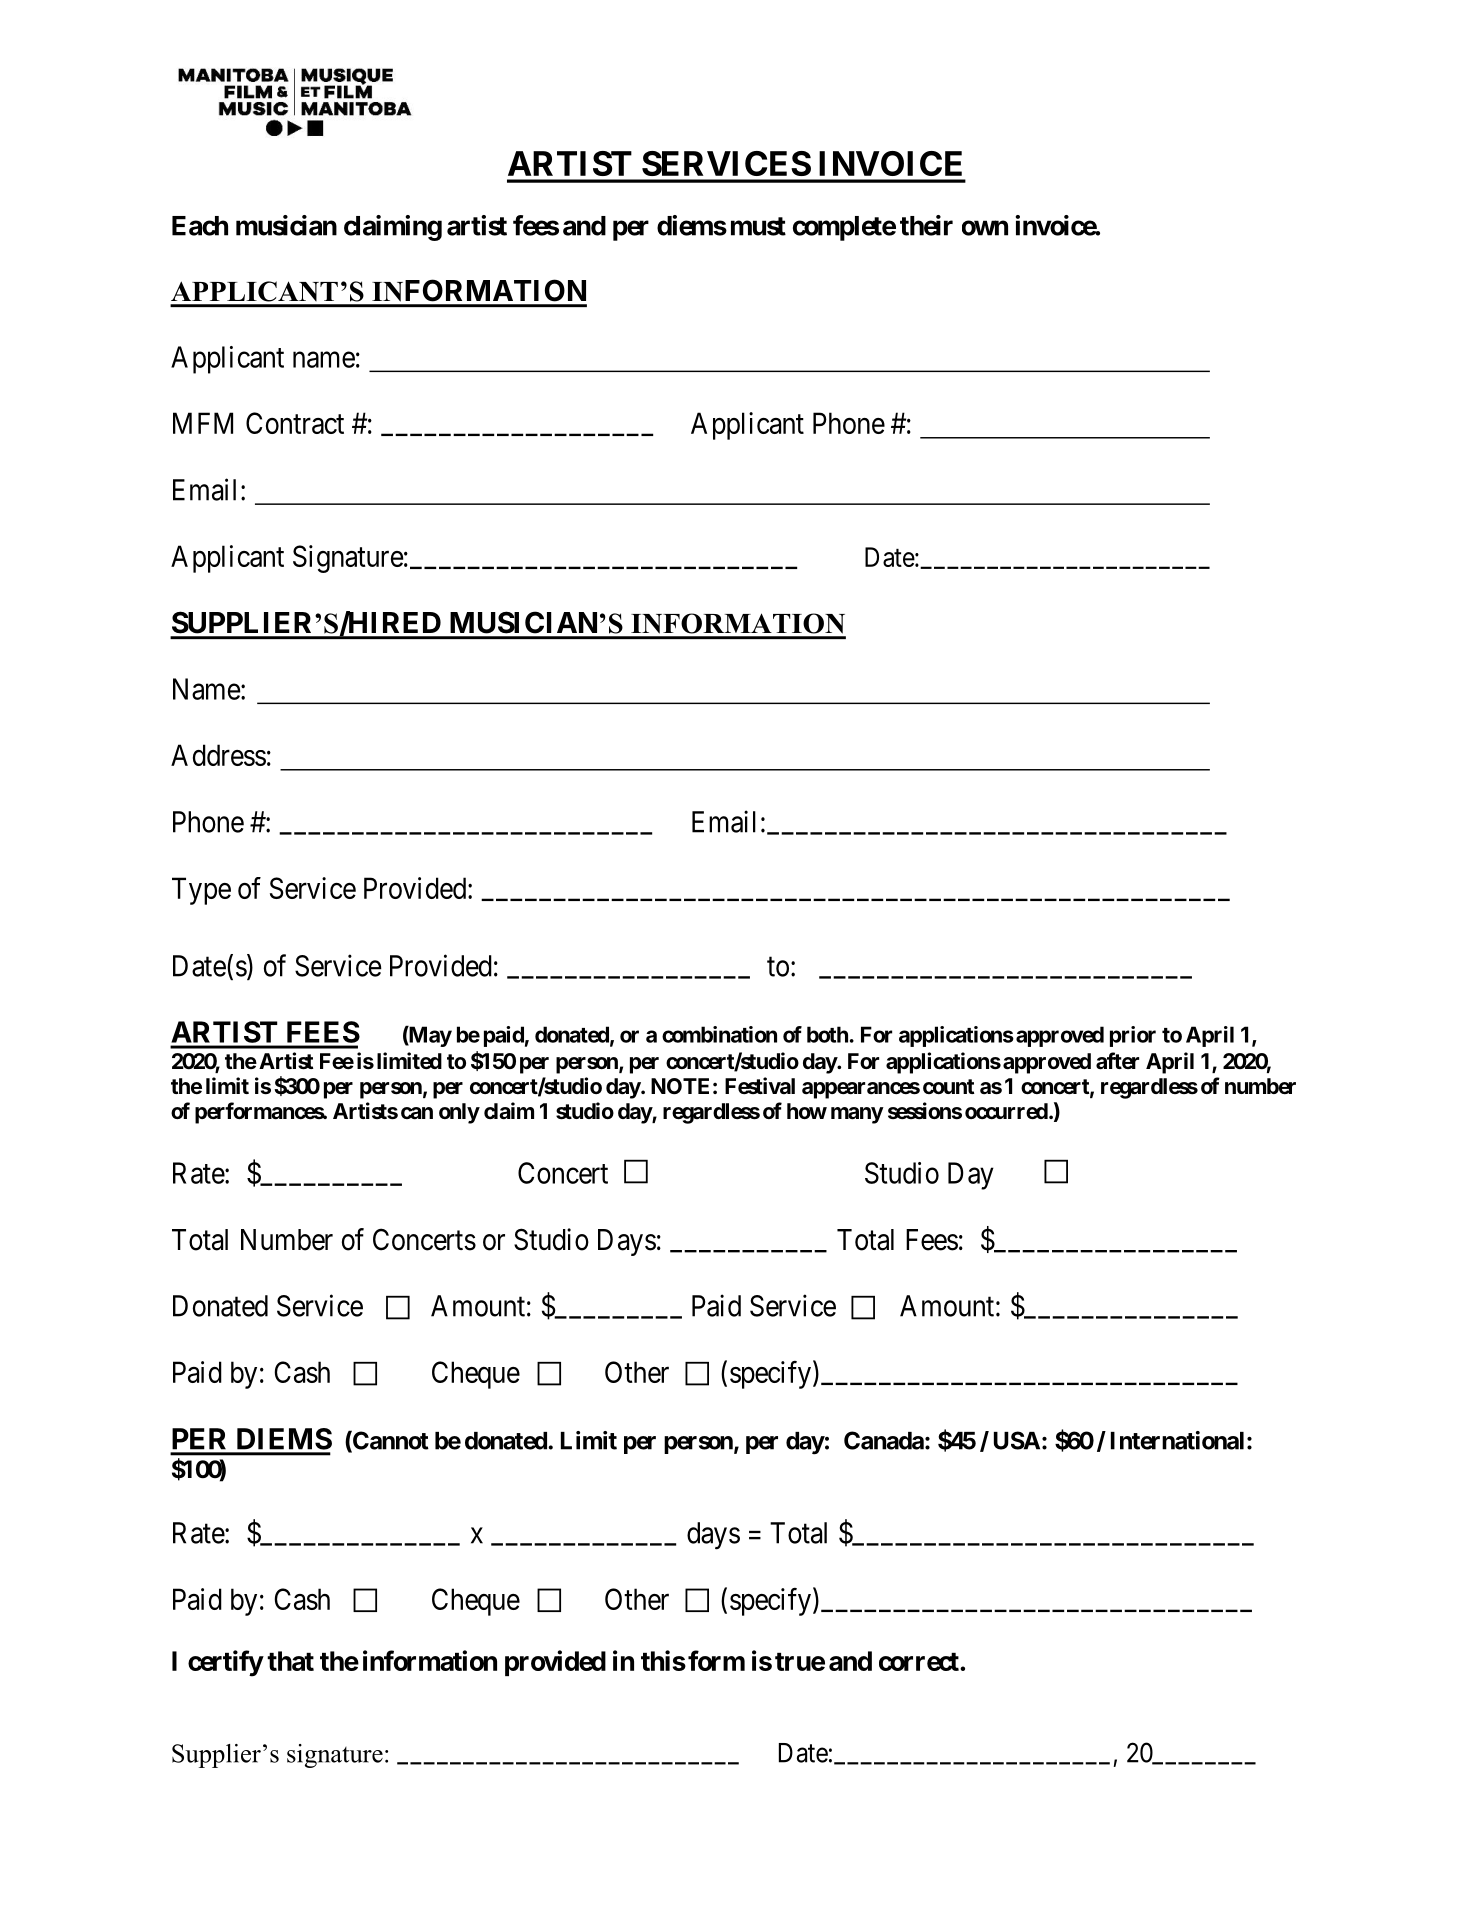  Describe the element at coordinates (295, 423) in the page. I see `Contract` at that location.
